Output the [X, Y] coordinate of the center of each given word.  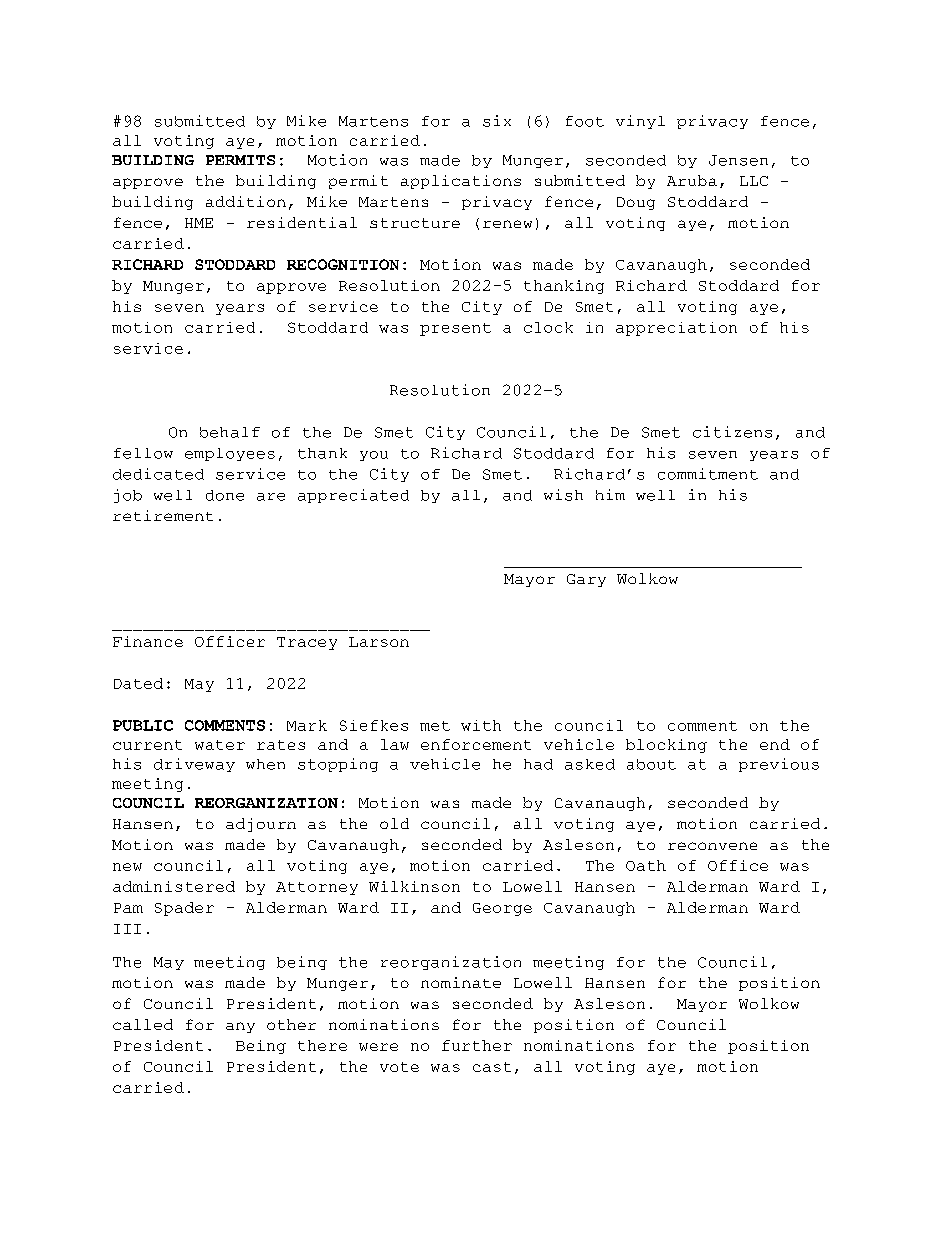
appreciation [676, 329]
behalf [230, 432]
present [455, 329]
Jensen [738, 160]
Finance [148, 641]
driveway [194, 765]
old [394, 823]
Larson [379, 642]
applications [461, 182]
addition [246, 201]
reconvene [712, 846]
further [477, 1045]
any [240, 1027]
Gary [586, 580]
